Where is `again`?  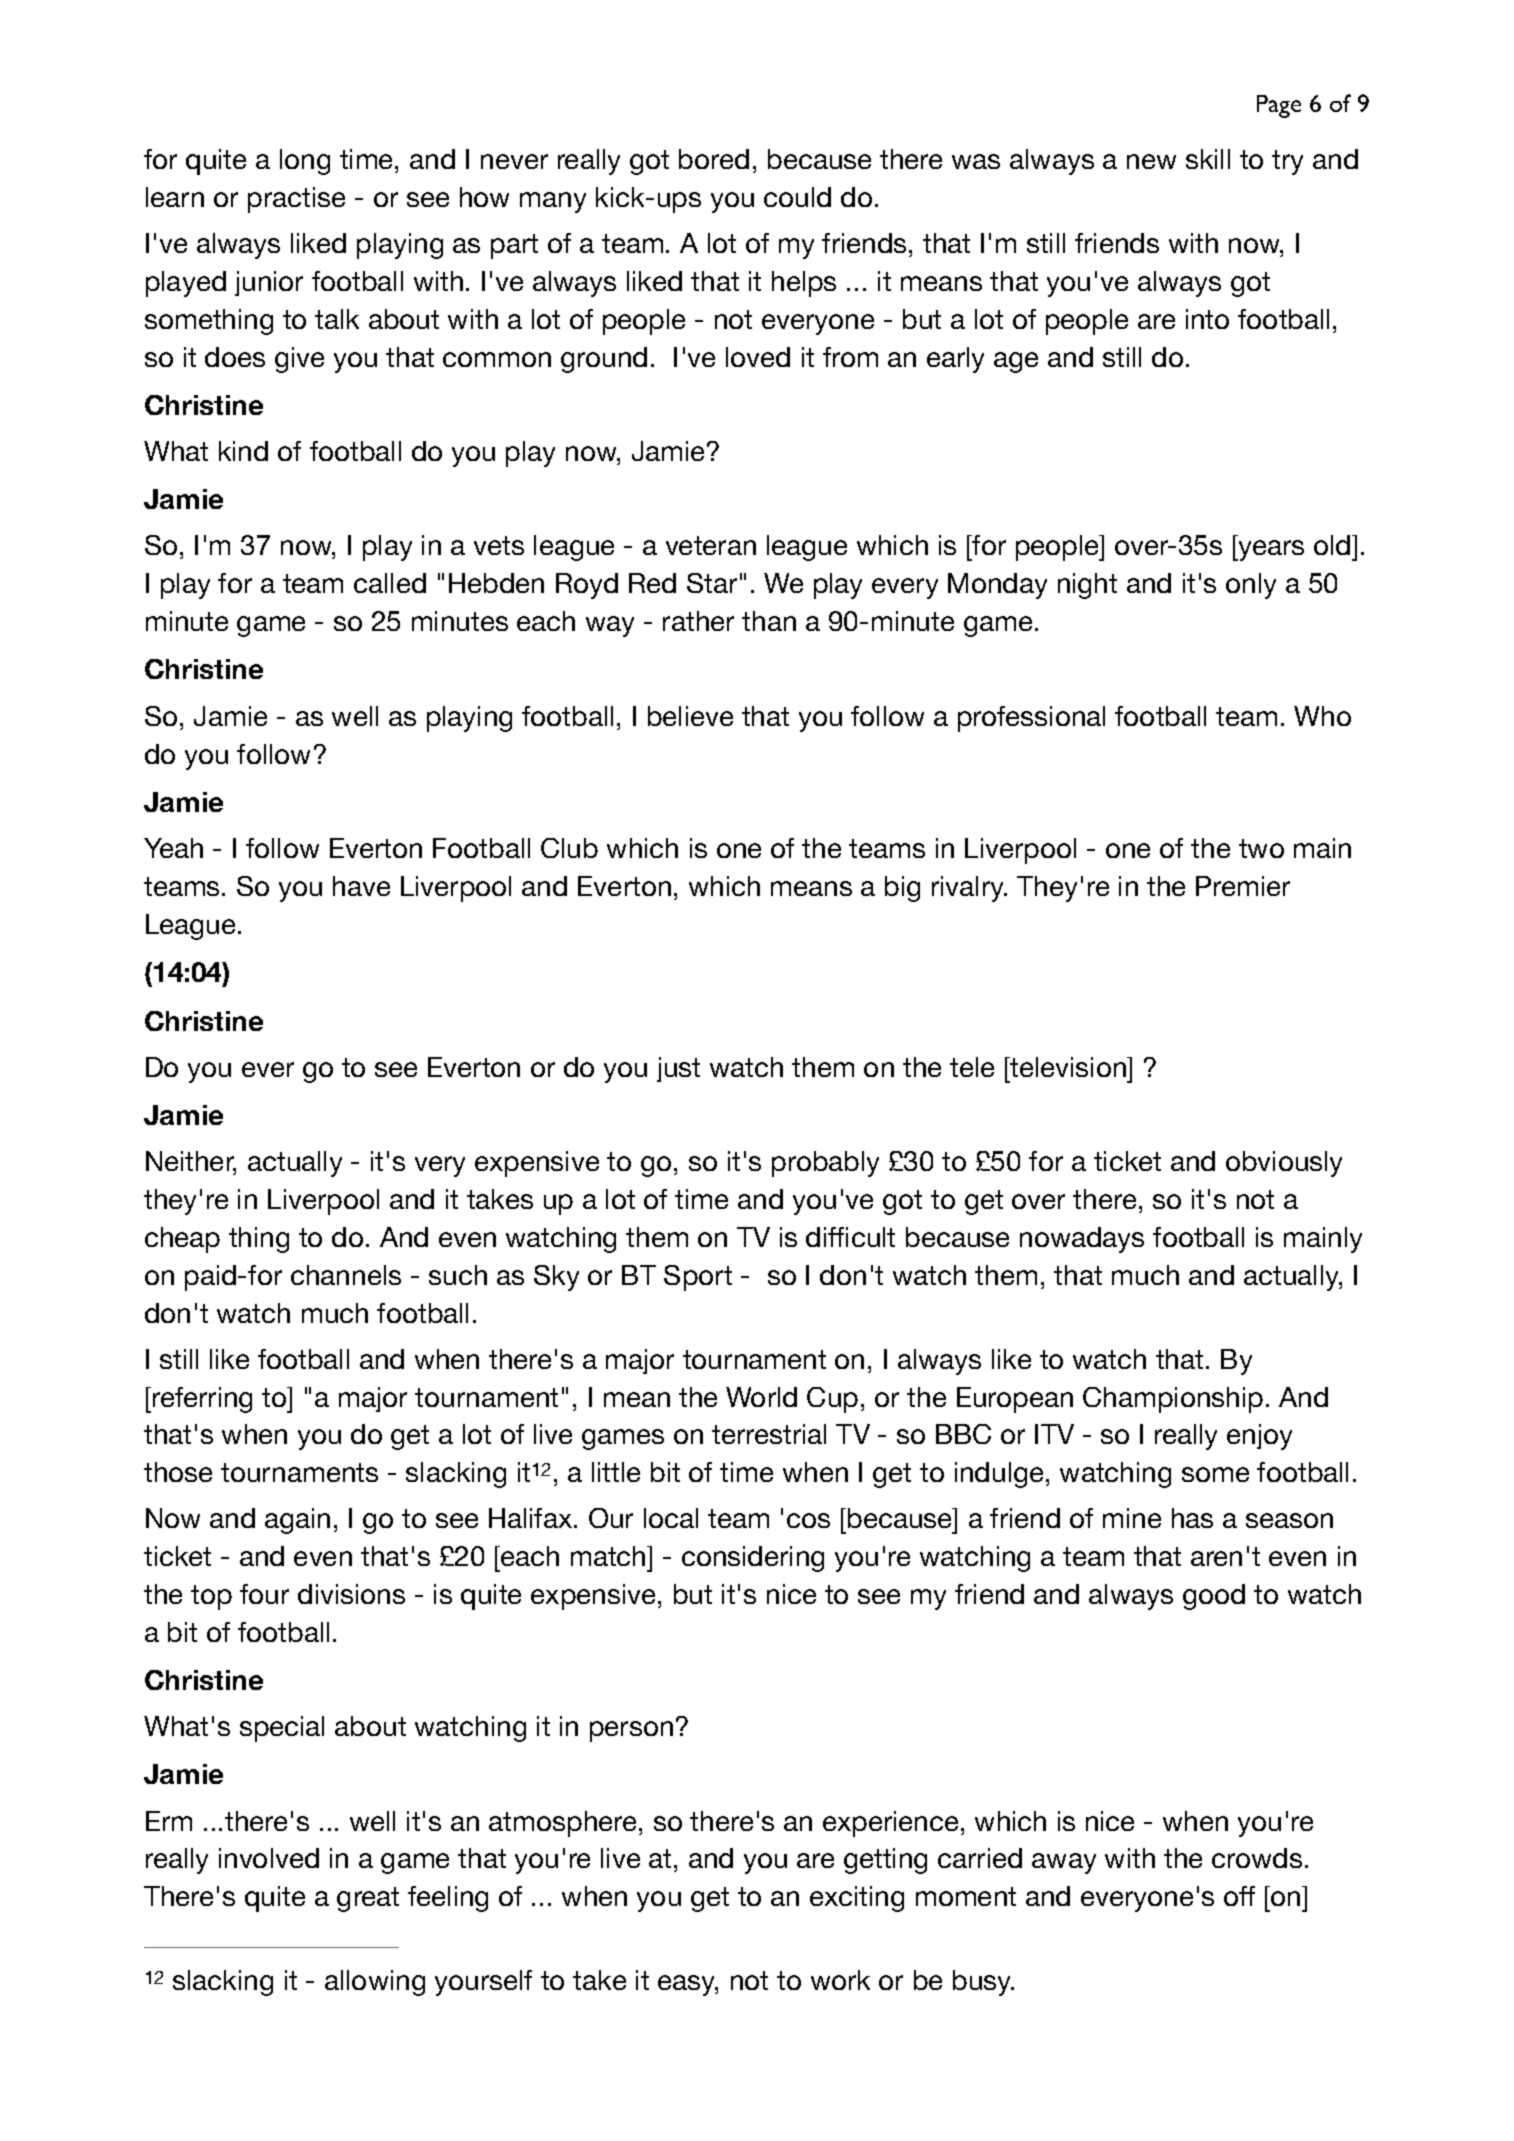 again is located at coordinates (297, 1521).
